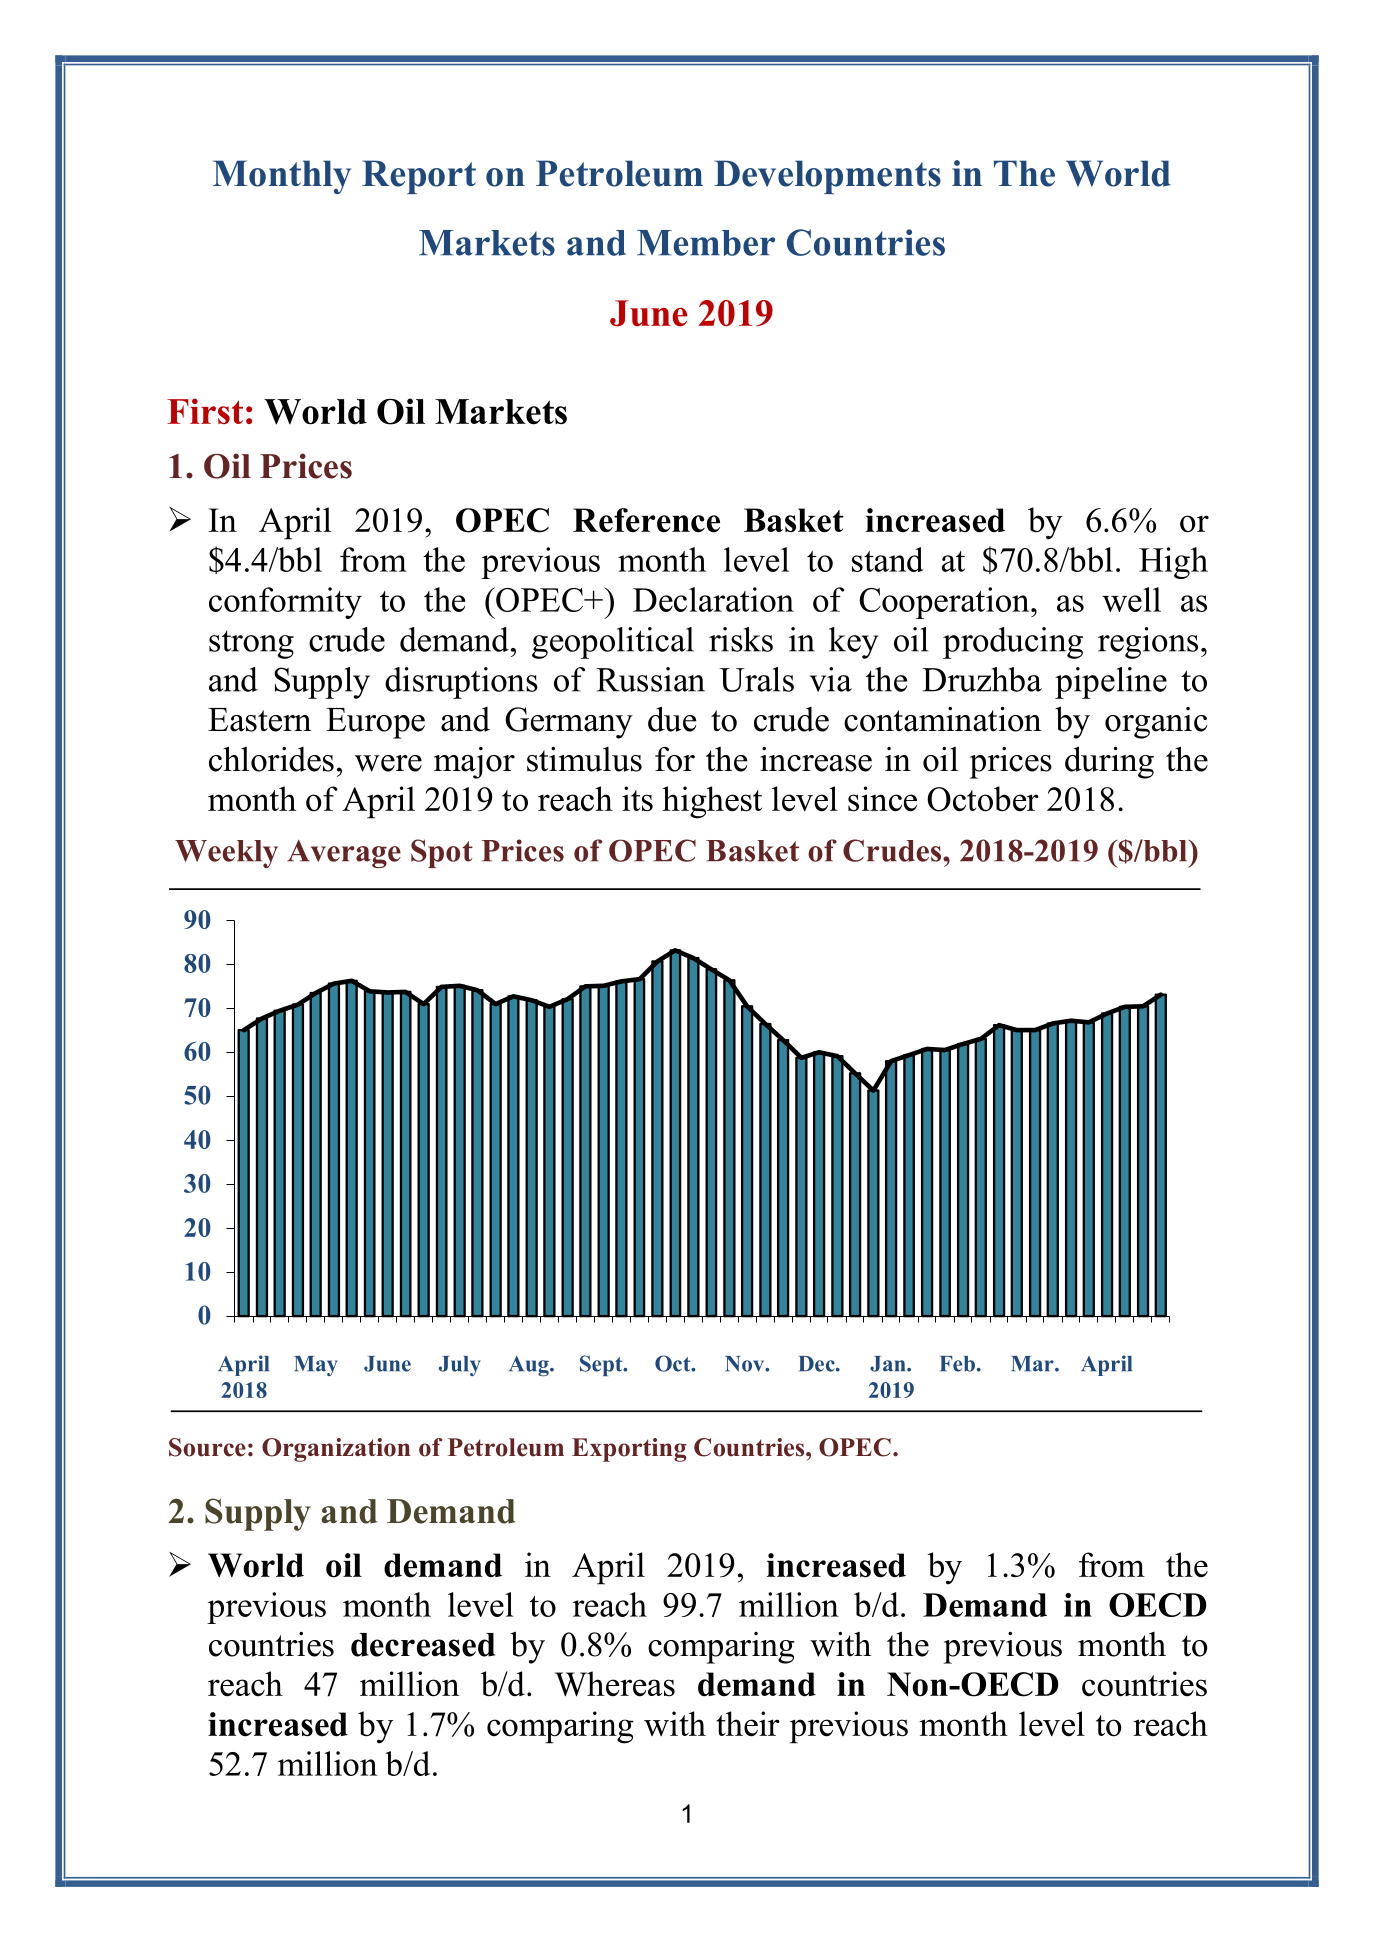 Image resolution: width=1373 pixels, height=1943 pixels. Describe the element at coordinates (615, 1684) in the document. I see `Whereas` at that location.
